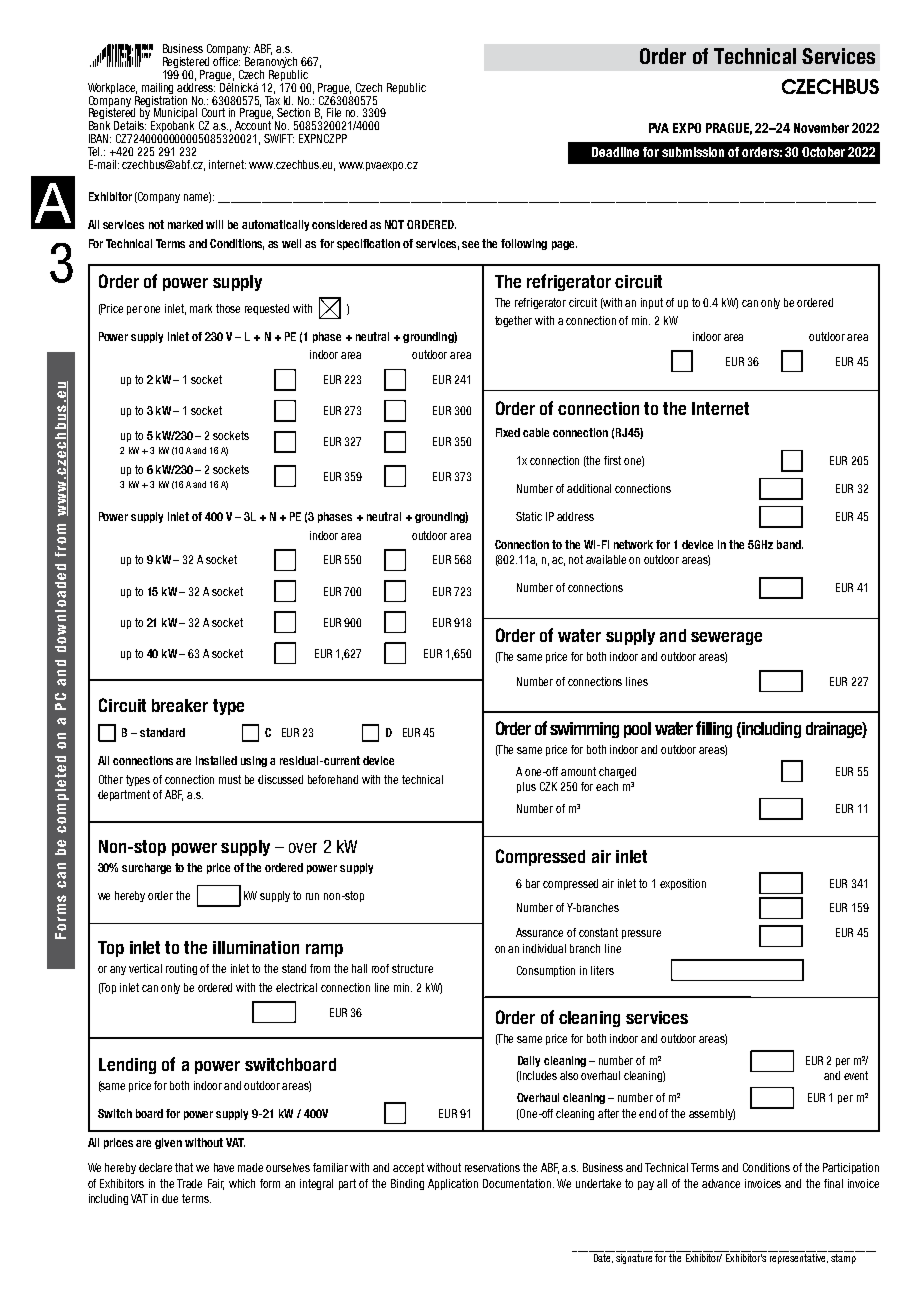  What do you see at coordinates (146, 868) in the image?
I see `surcharge` at bounding box center [146, 868].
